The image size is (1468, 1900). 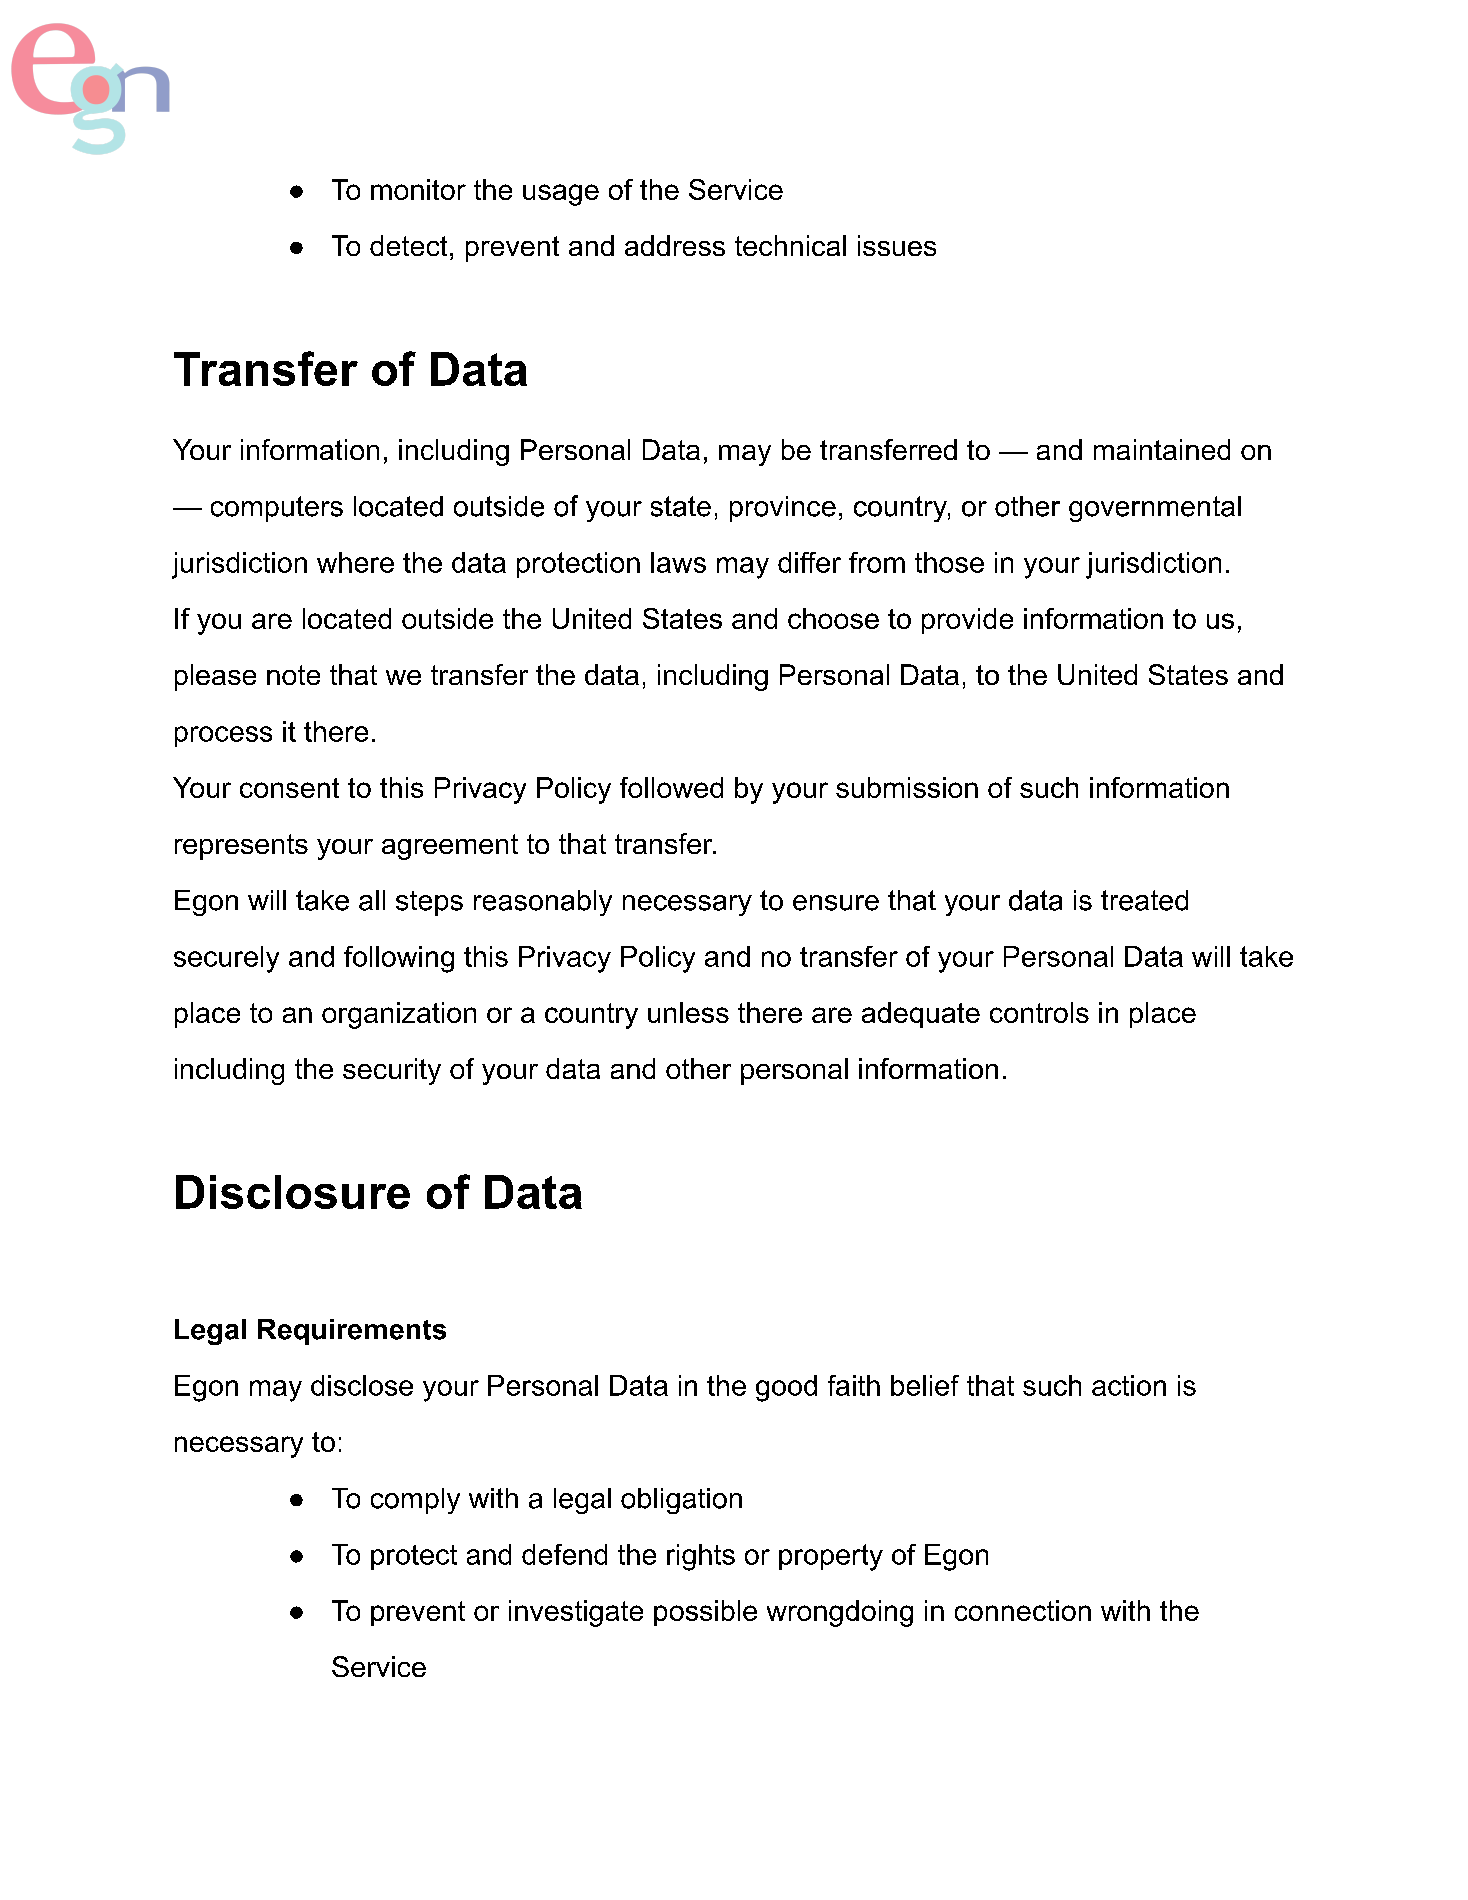 I want to click on where, so click(x=355, y=562).
